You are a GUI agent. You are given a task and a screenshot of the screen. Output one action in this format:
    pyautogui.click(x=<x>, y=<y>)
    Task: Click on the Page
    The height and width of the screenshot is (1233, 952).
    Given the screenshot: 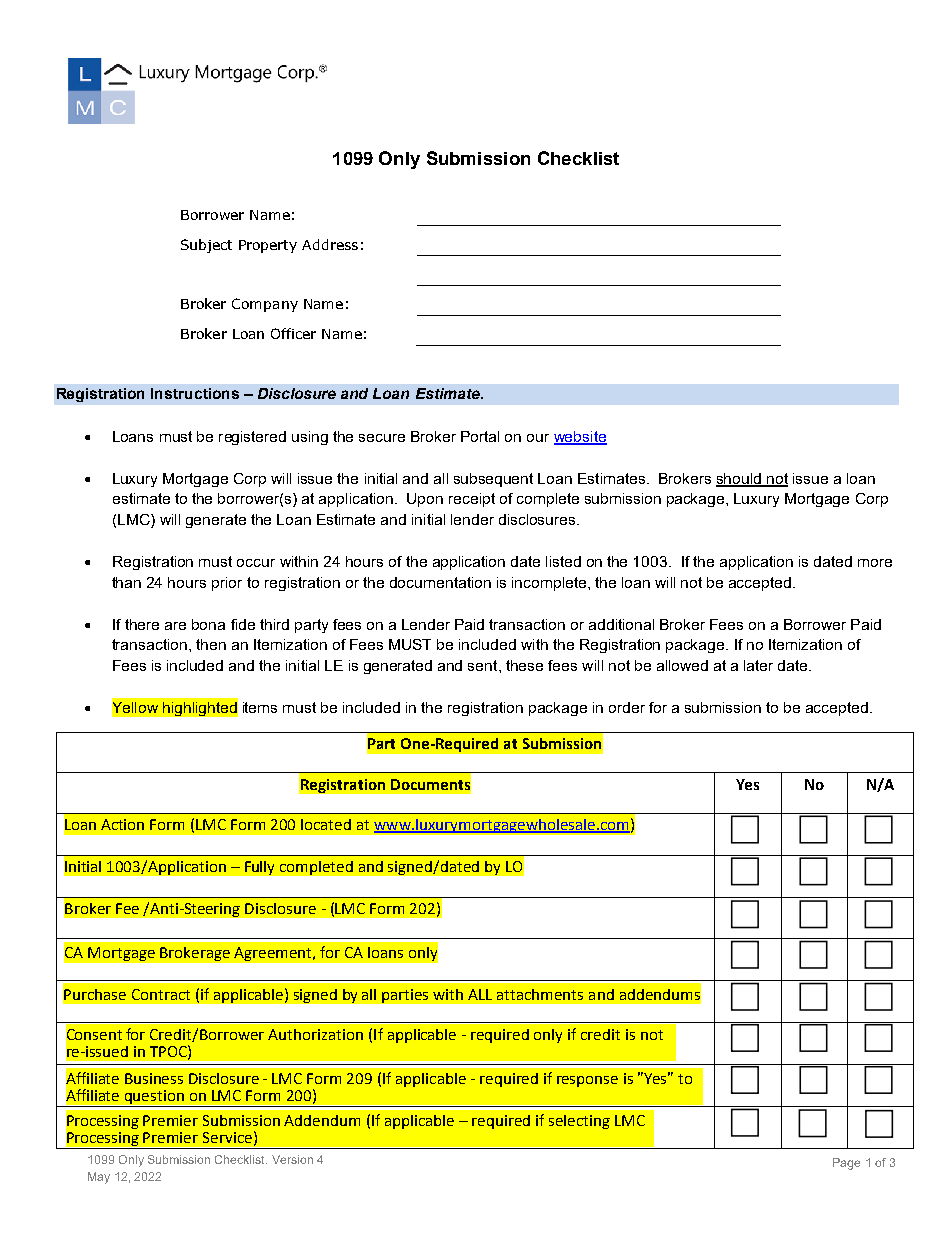 What is the action you would take?
    pyautogui.click(x=846, y=1164)
